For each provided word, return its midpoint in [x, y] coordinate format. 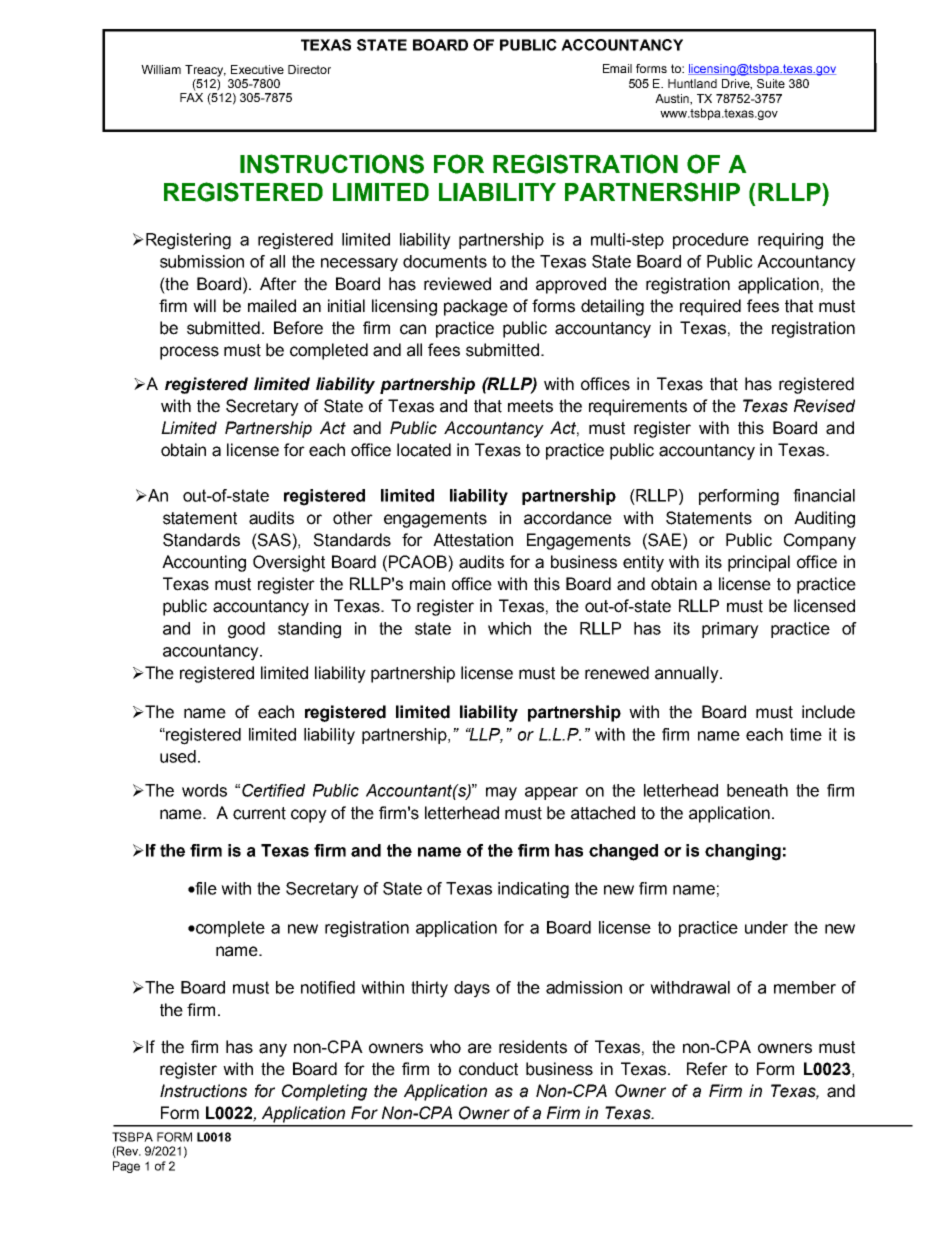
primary [730, 630]
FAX [191, 97]
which [509, 628]
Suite [771, 83]
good [246, 630]
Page [126, 1167]
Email [617, 68]
